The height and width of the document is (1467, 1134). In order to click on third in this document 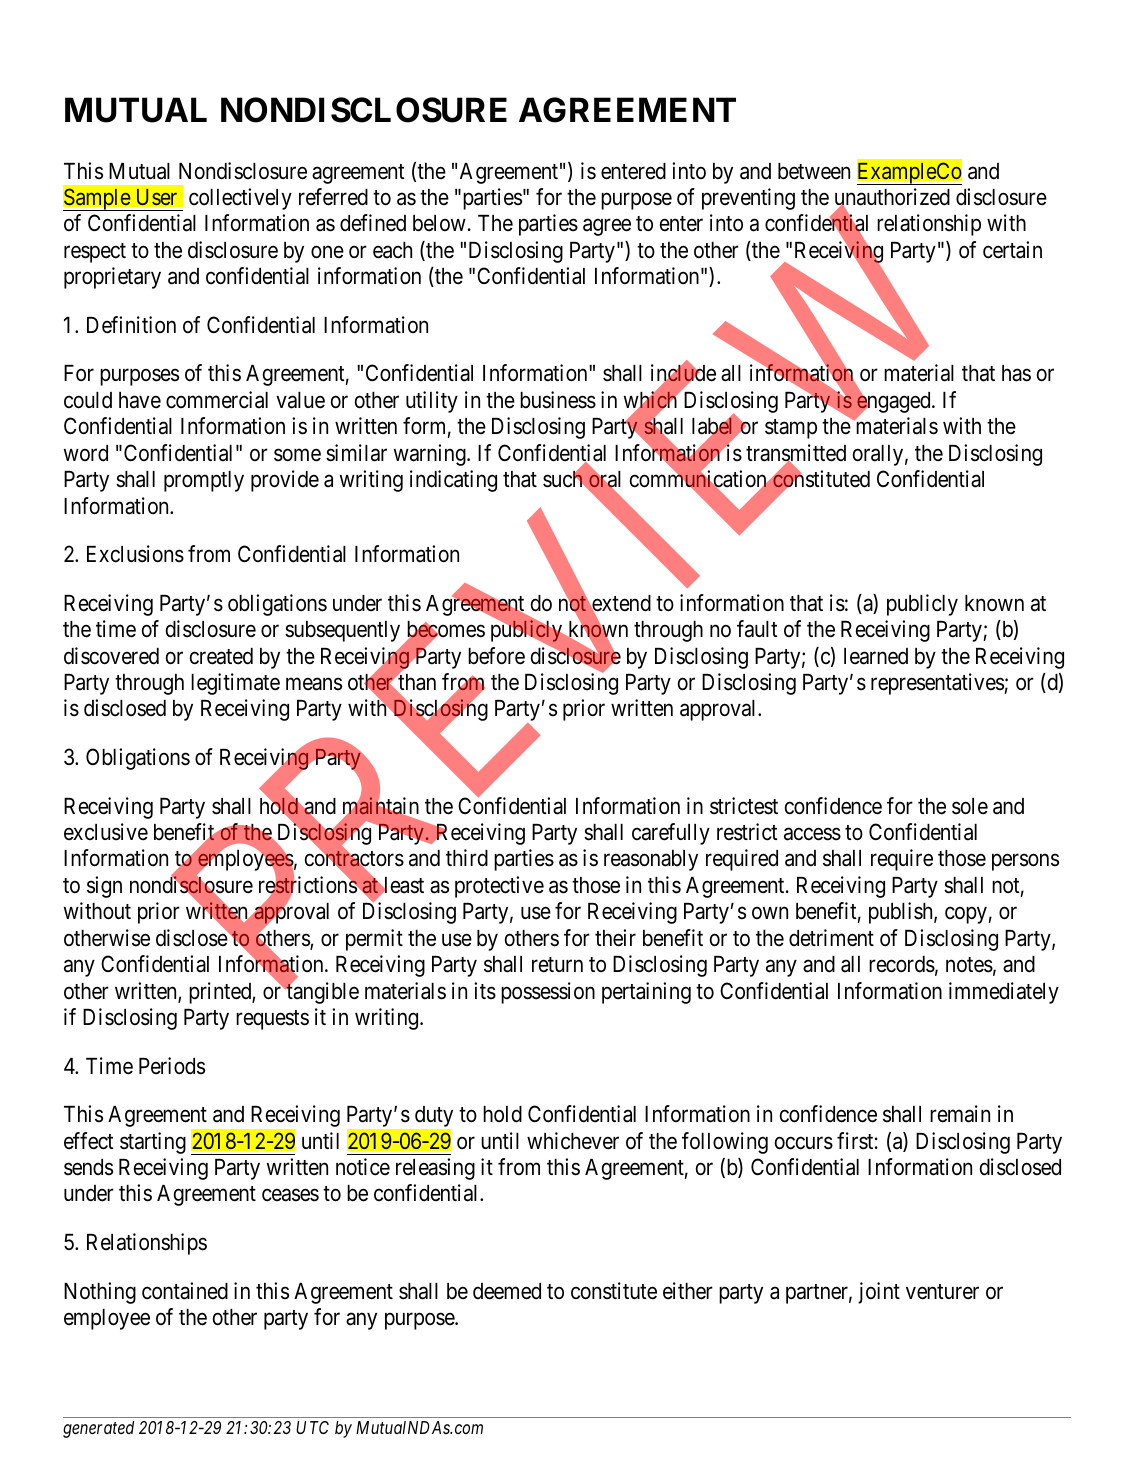, I will do `click(467, 858)`.
